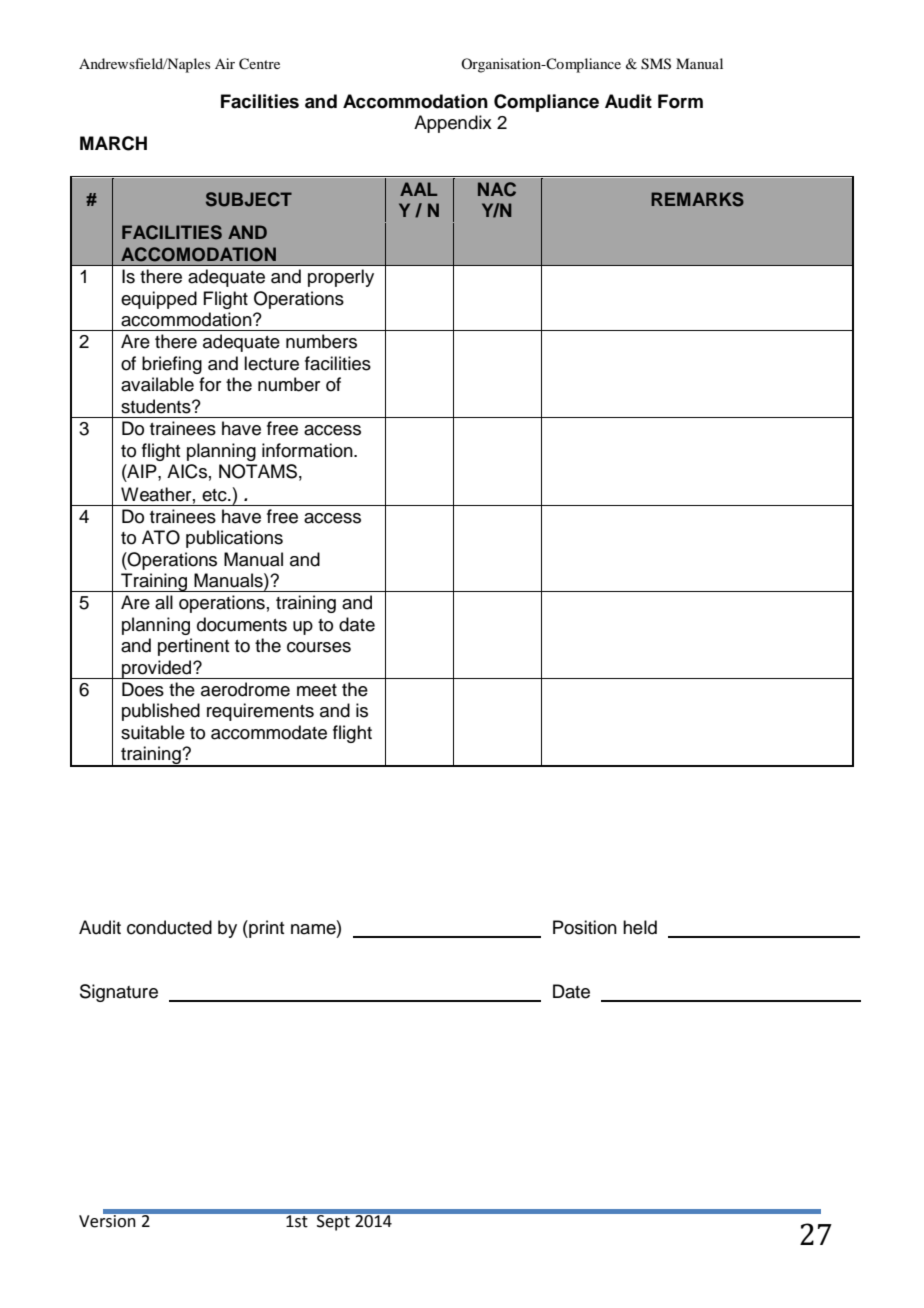  Describe the element at coordinates (585, 927) in the document. I see `Position` at that location.
